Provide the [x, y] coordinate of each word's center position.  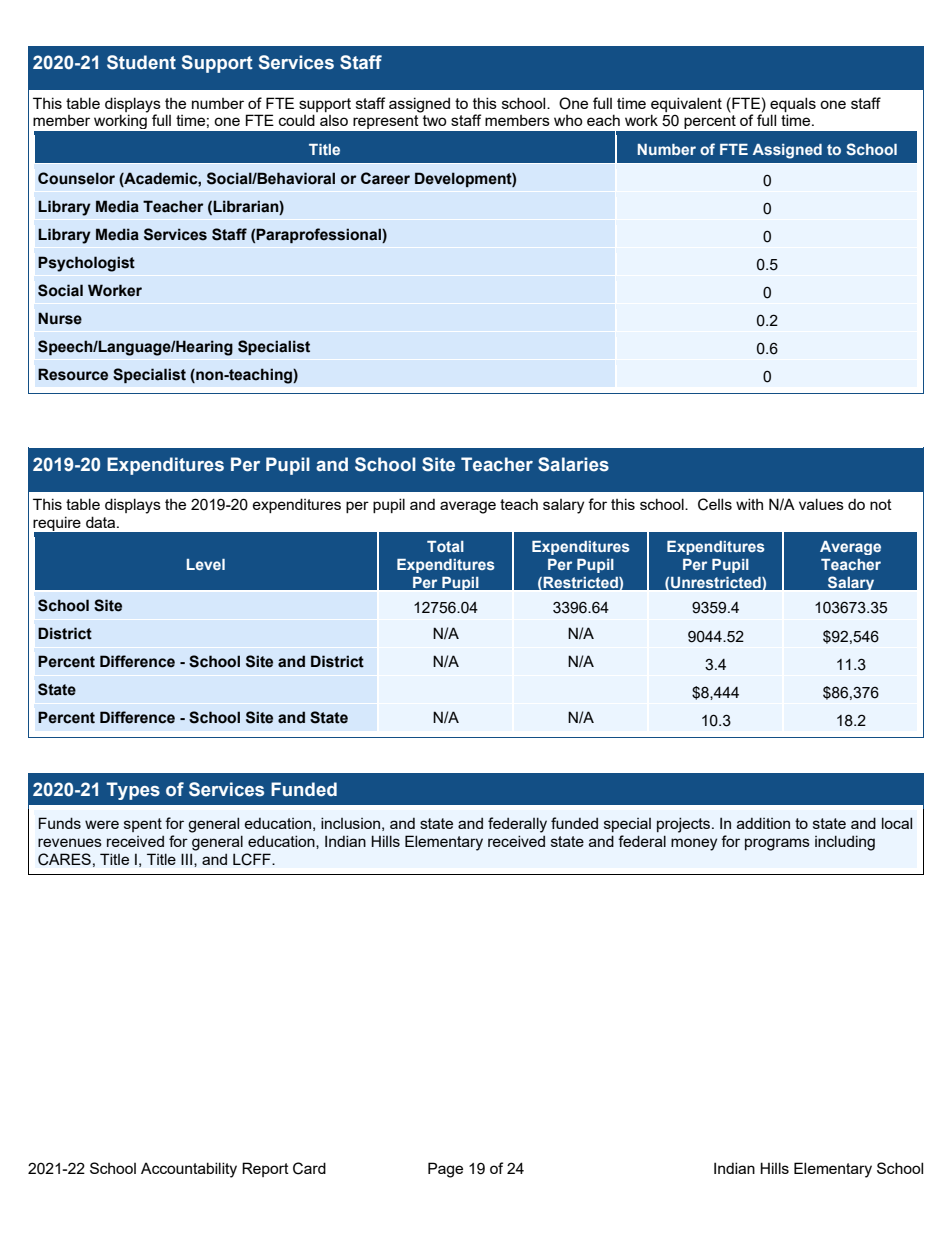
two [435, 120]
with [749, 504]
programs [777, 844]
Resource [73, 374]
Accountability [189, 1170]
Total [445, 546]
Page [445, 1170]
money [694, 844]
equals [793, 104]
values [821, 504]
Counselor [76, 178]
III [188, 860]
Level [206, 564]
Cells [715, 504]
